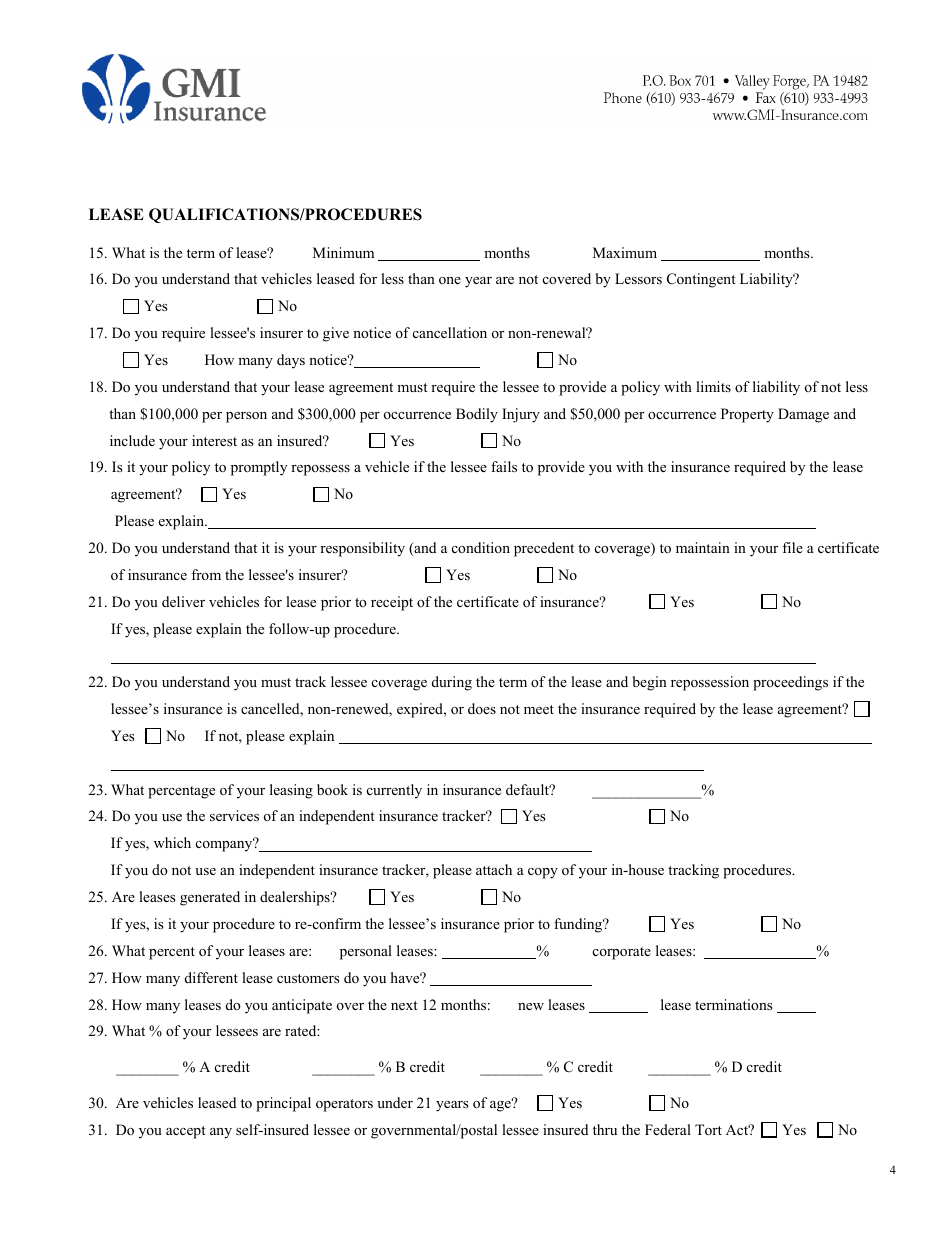  Describe the element at coordinates (543, 873) in the image. I see `copy` at that location.
